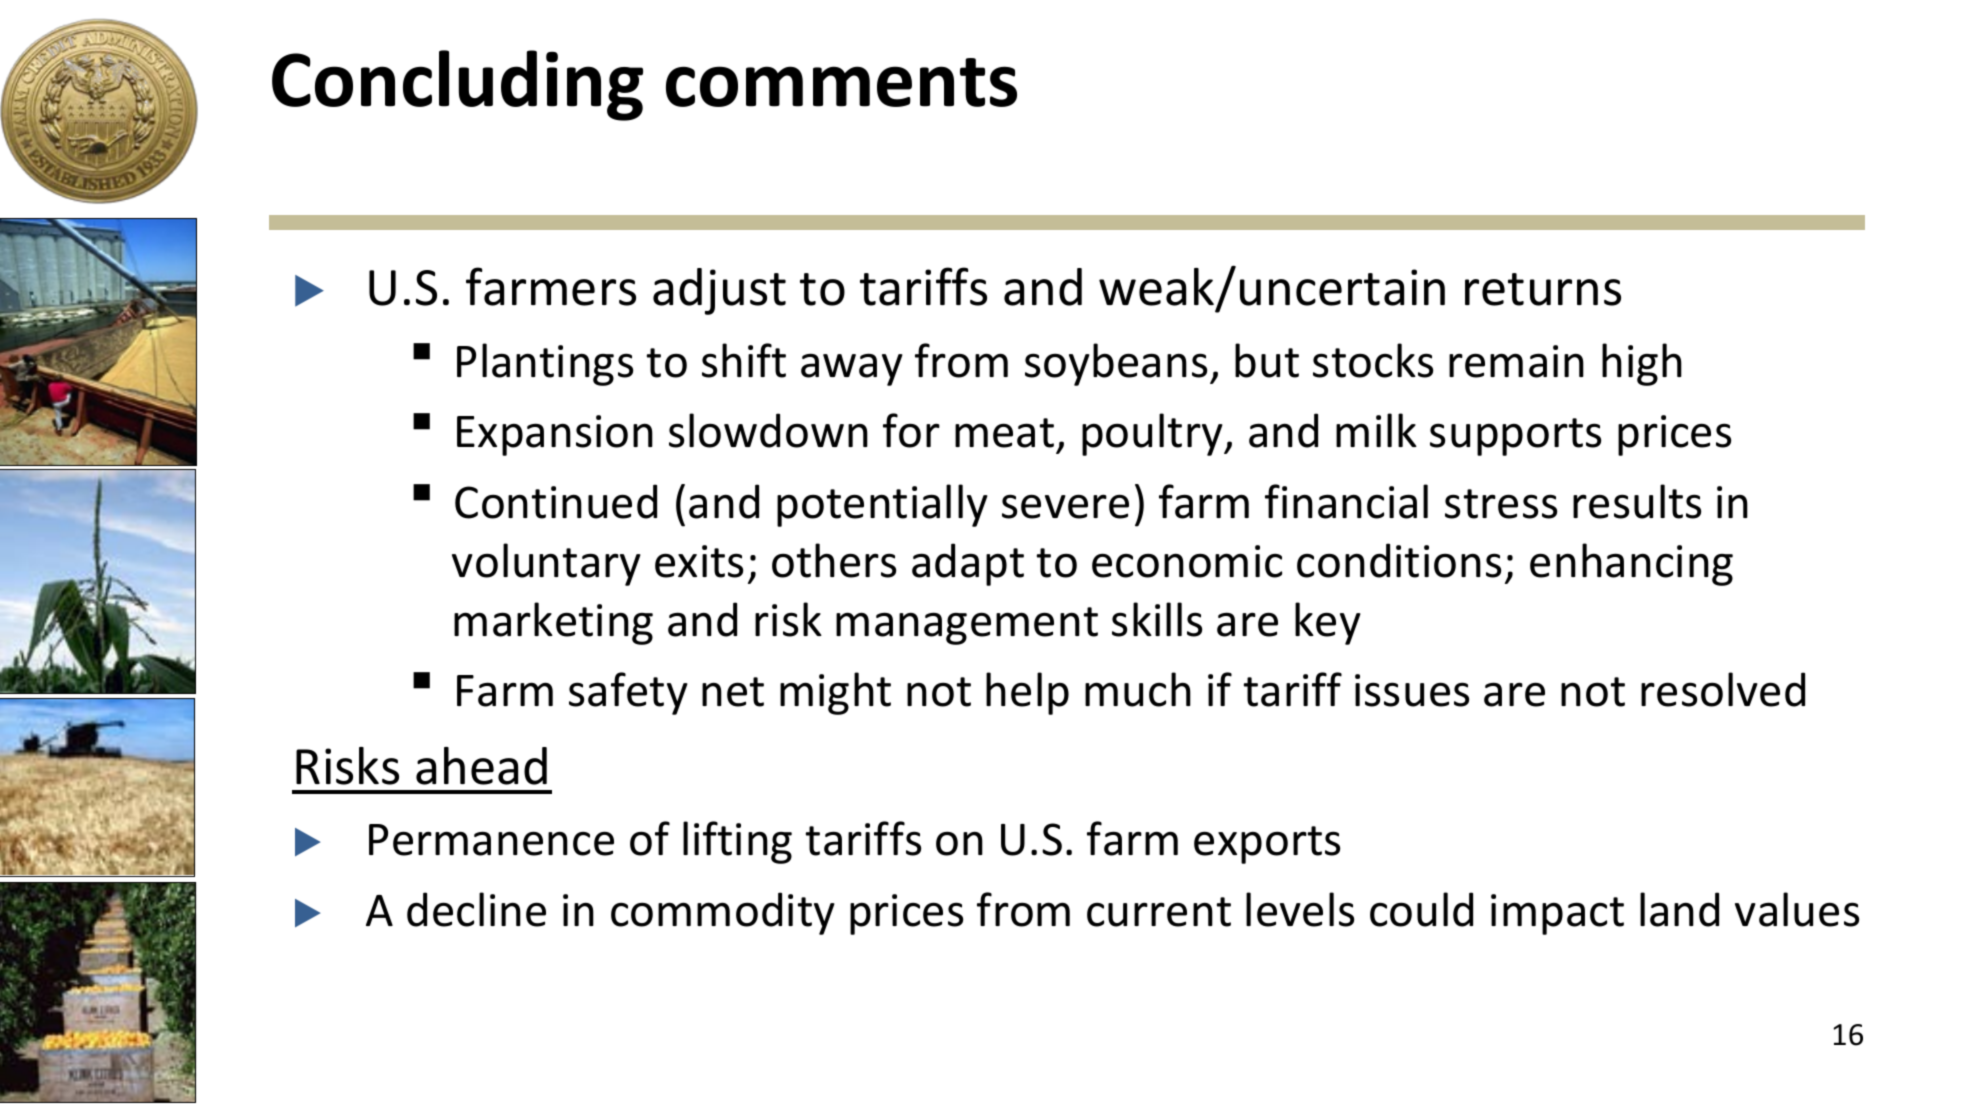 Image resolution: width=1963 pixels, height=1104 pixels. What do you see at coordinates (1543, 289) in the screenshot?
I see `returns` at bounding box center [1543, 289].
